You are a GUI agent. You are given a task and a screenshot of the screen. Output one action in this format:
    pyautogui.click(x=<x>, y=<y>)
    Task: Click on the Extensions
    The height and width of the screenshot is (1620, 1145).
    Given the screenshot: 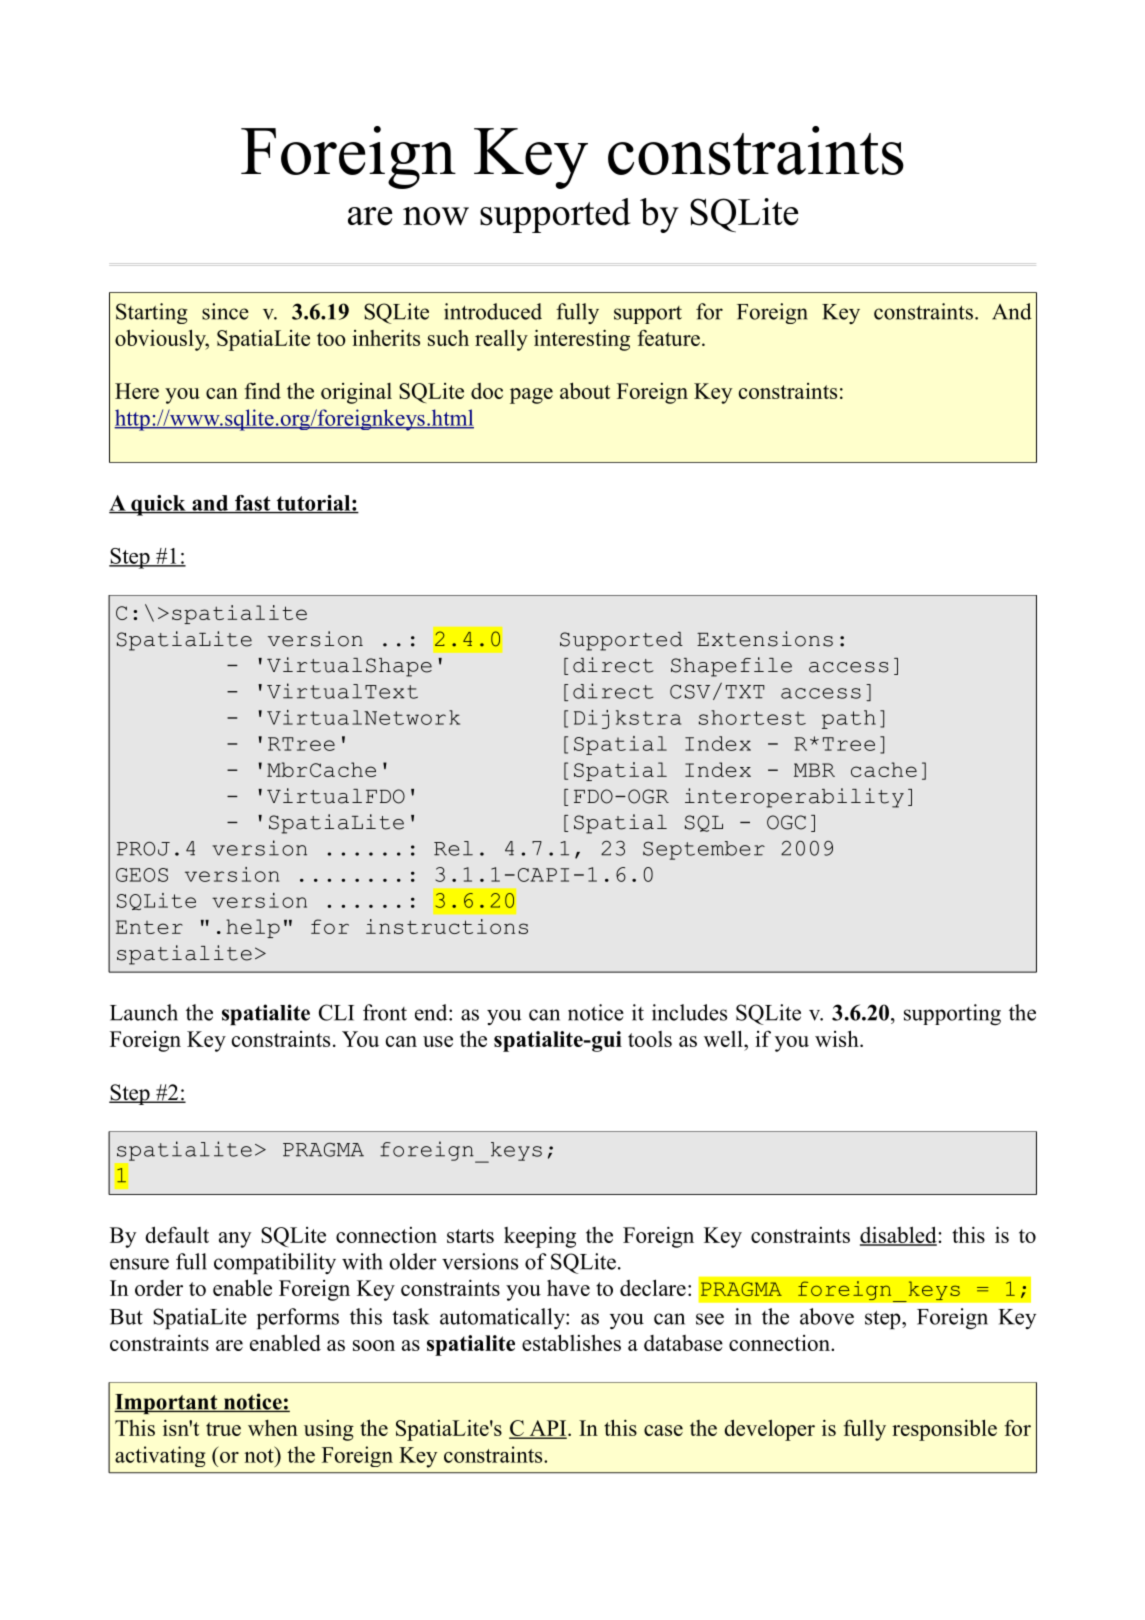 What is the action you would take?
    pyautogui.click(x=765, y=639)
